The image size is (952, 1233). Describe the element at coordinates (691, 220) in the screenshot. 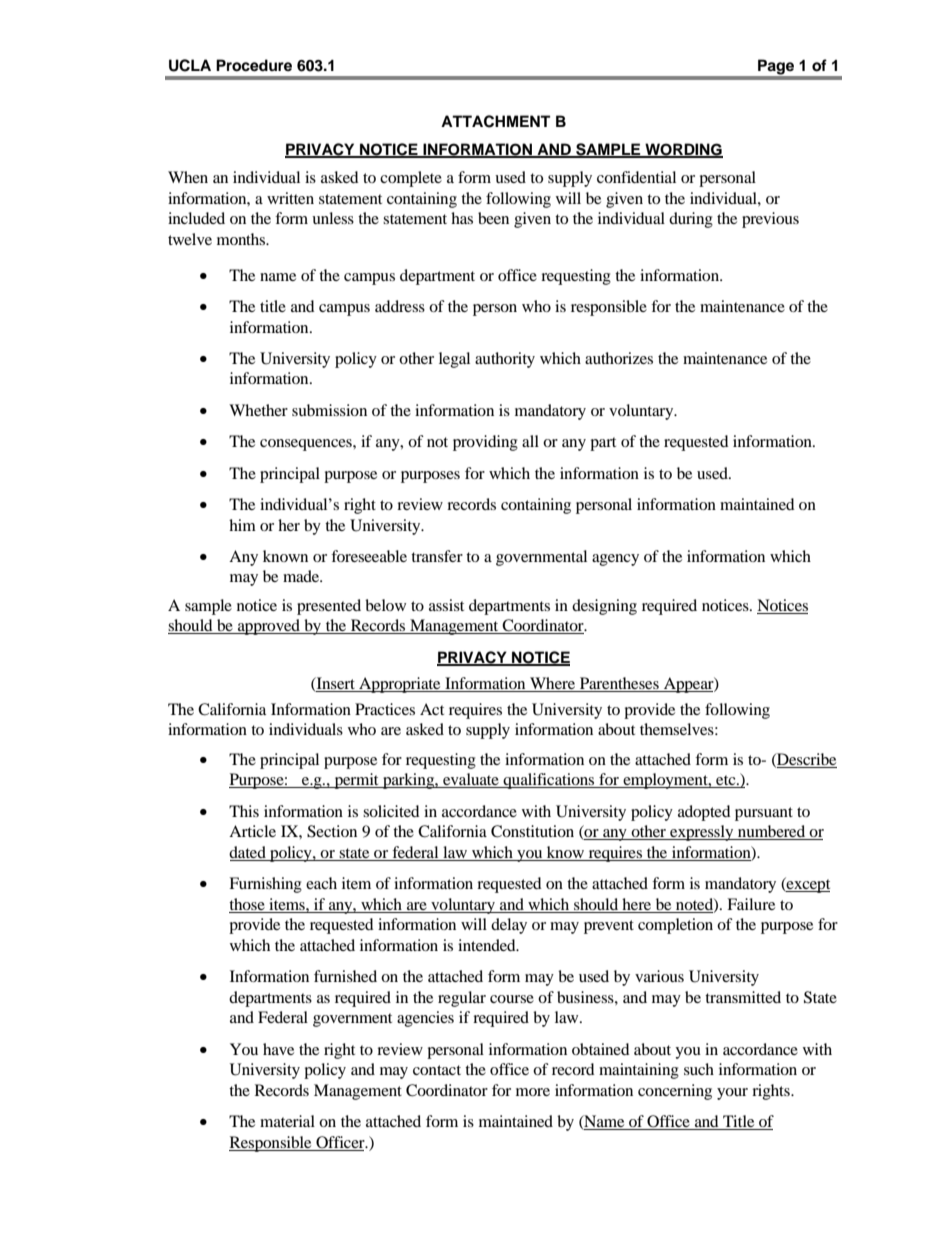

I see `during` at that location.
